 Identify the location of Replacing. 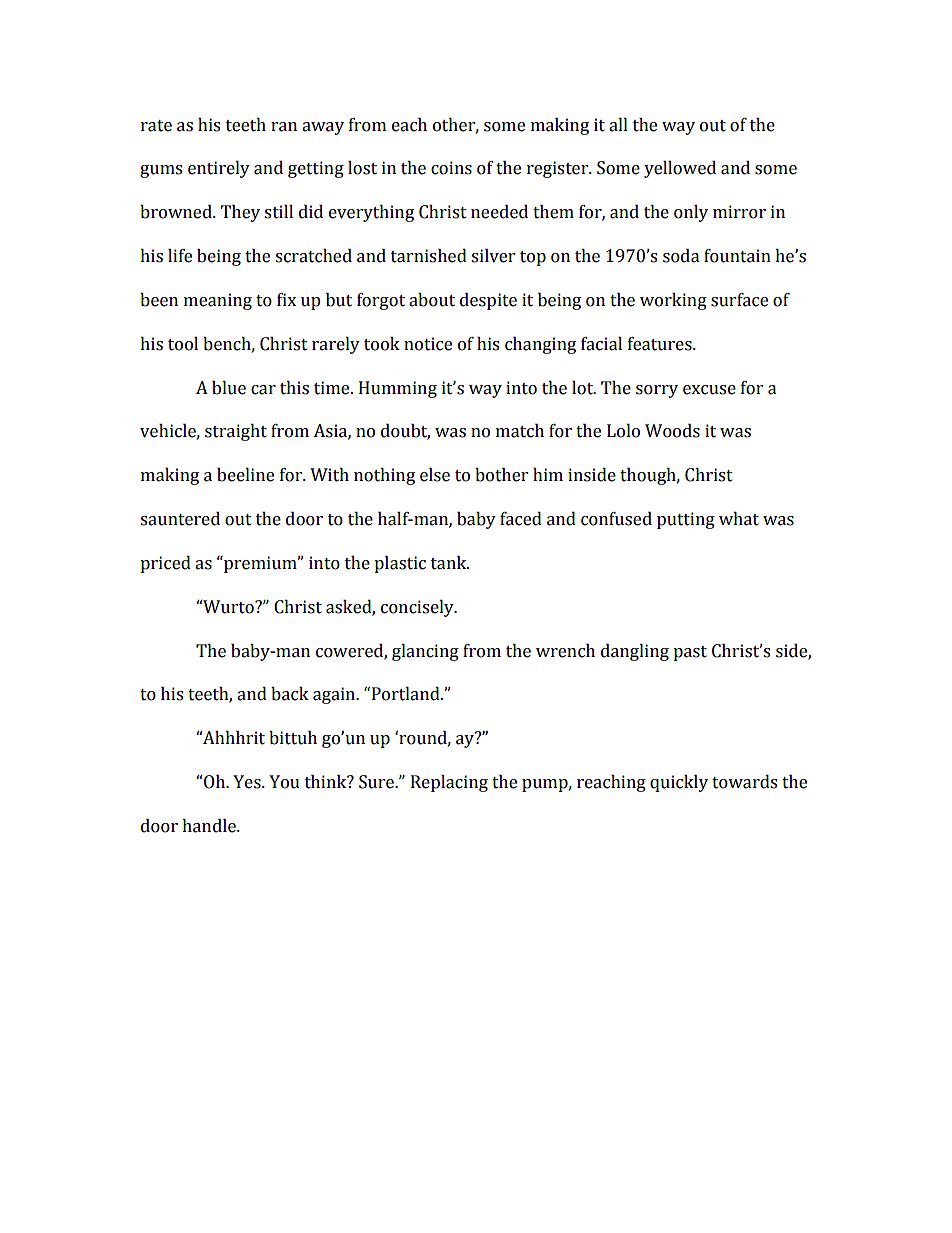
(449, 783).
